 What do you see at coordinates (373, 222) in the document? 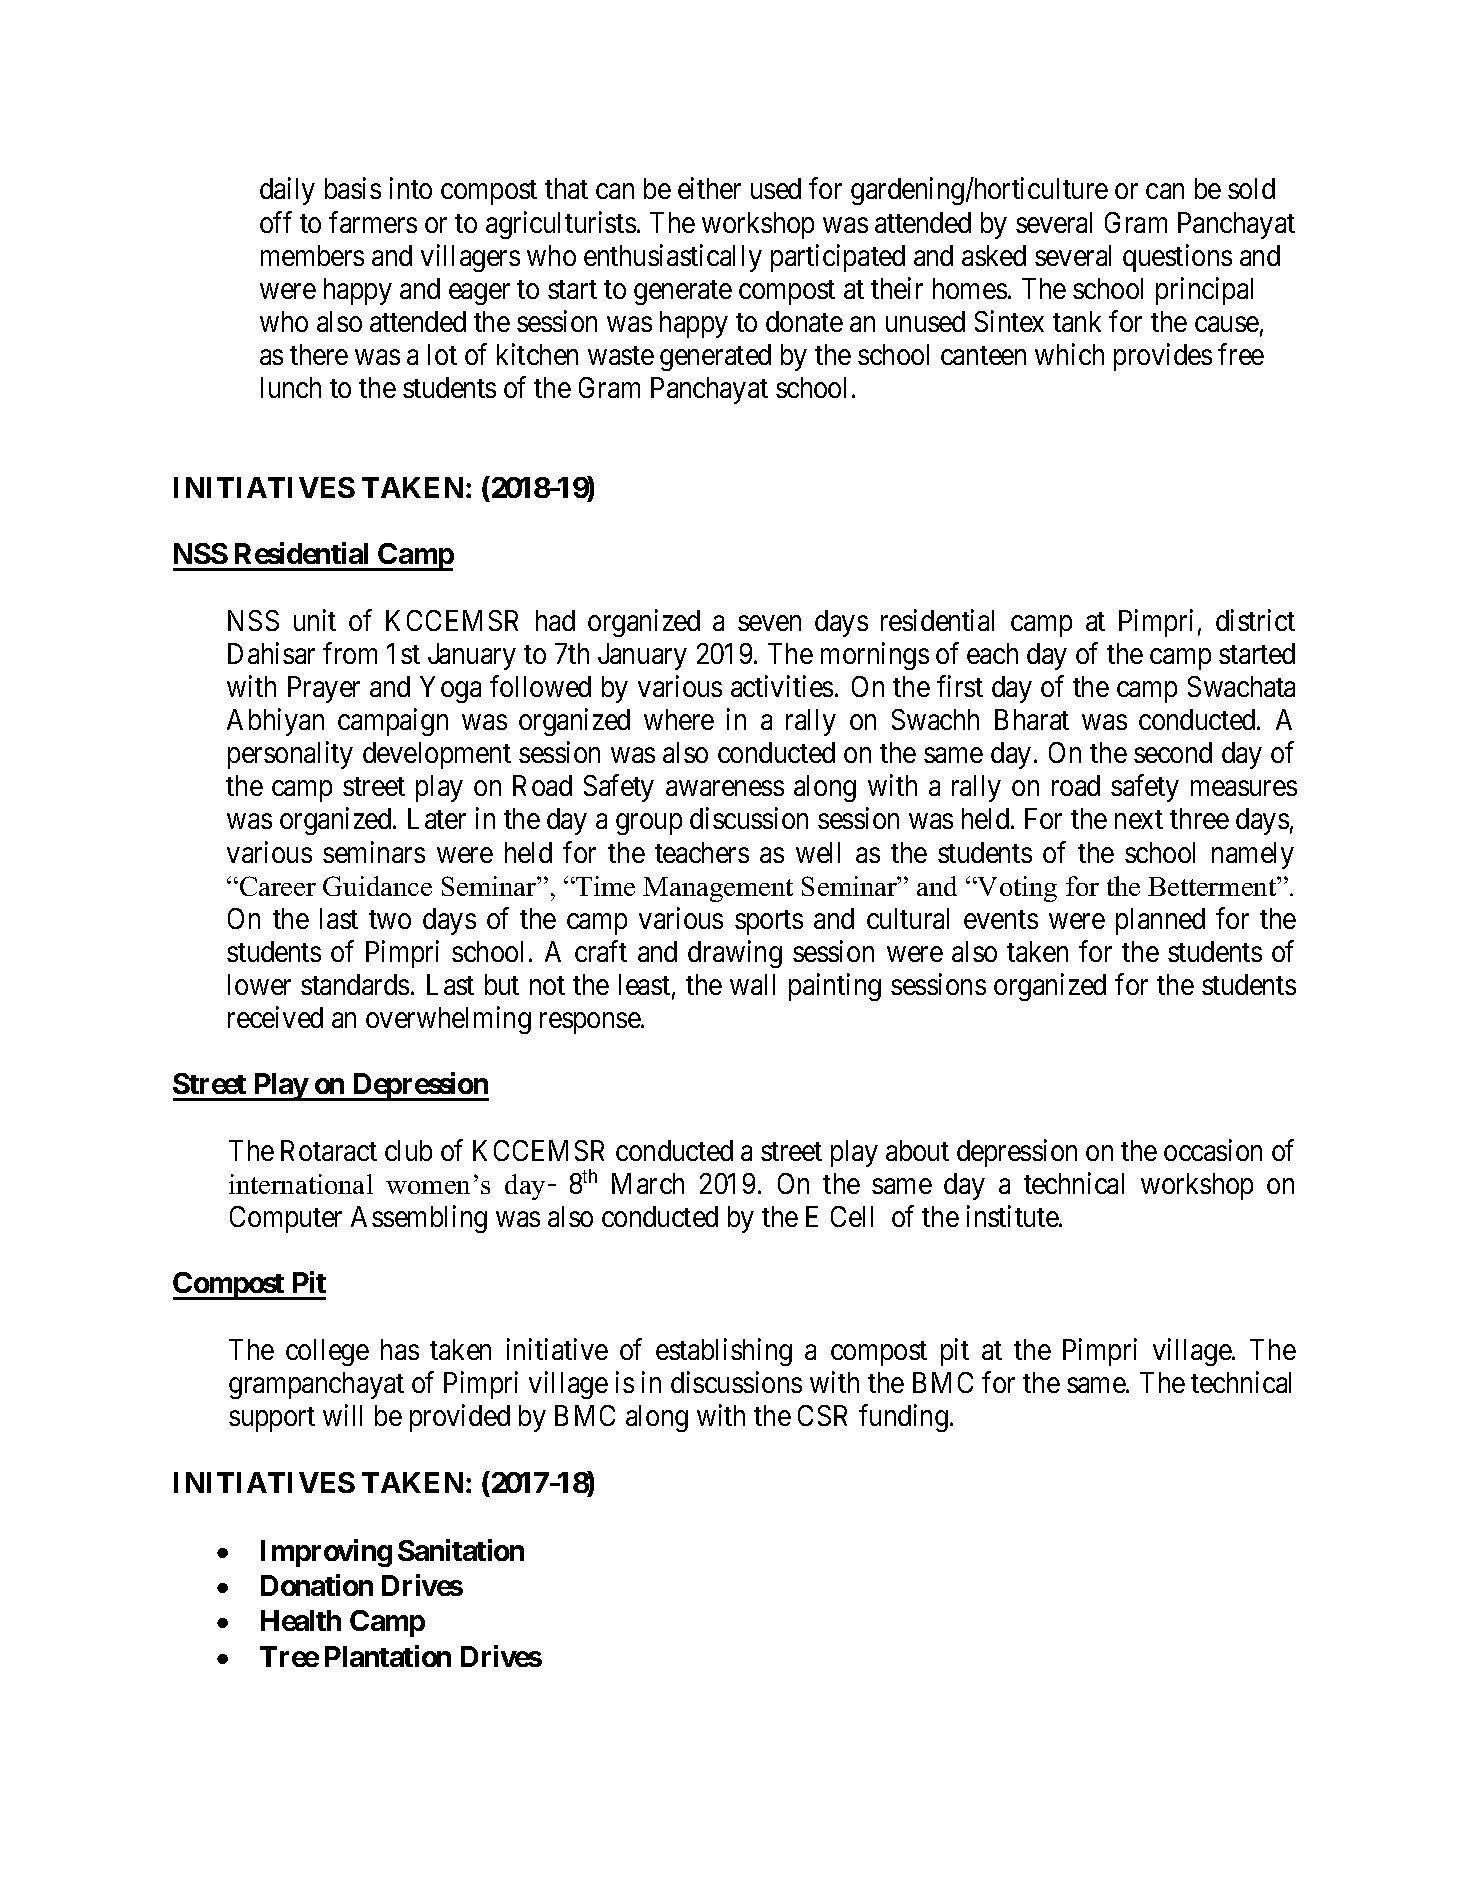
I see `farmers` at bounding box center [373, 222].
